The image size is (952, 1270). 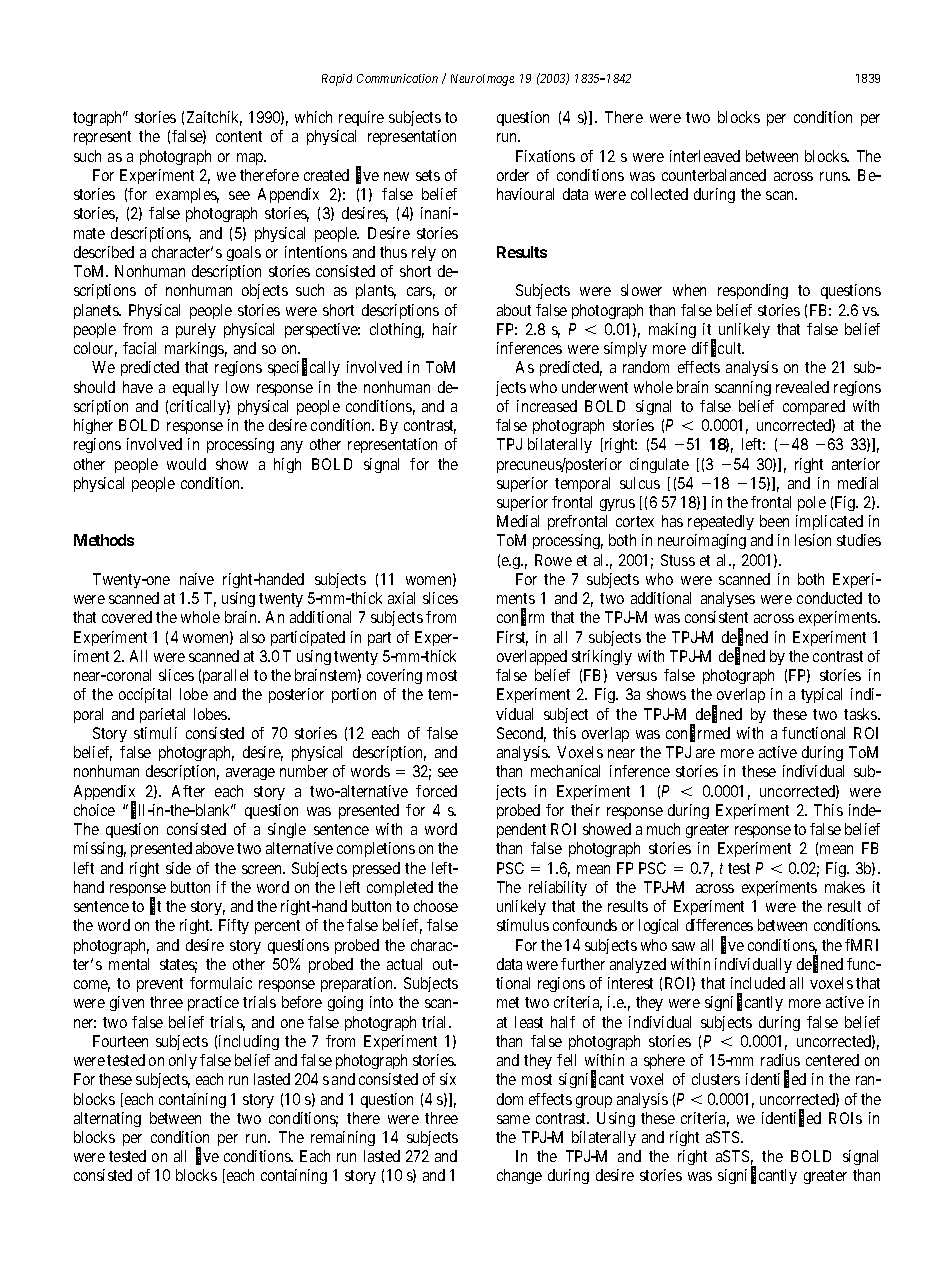 What do you see at coordinates (547, 406) in the screenshot?
I see `increased` at bounding box center [547, 406].
